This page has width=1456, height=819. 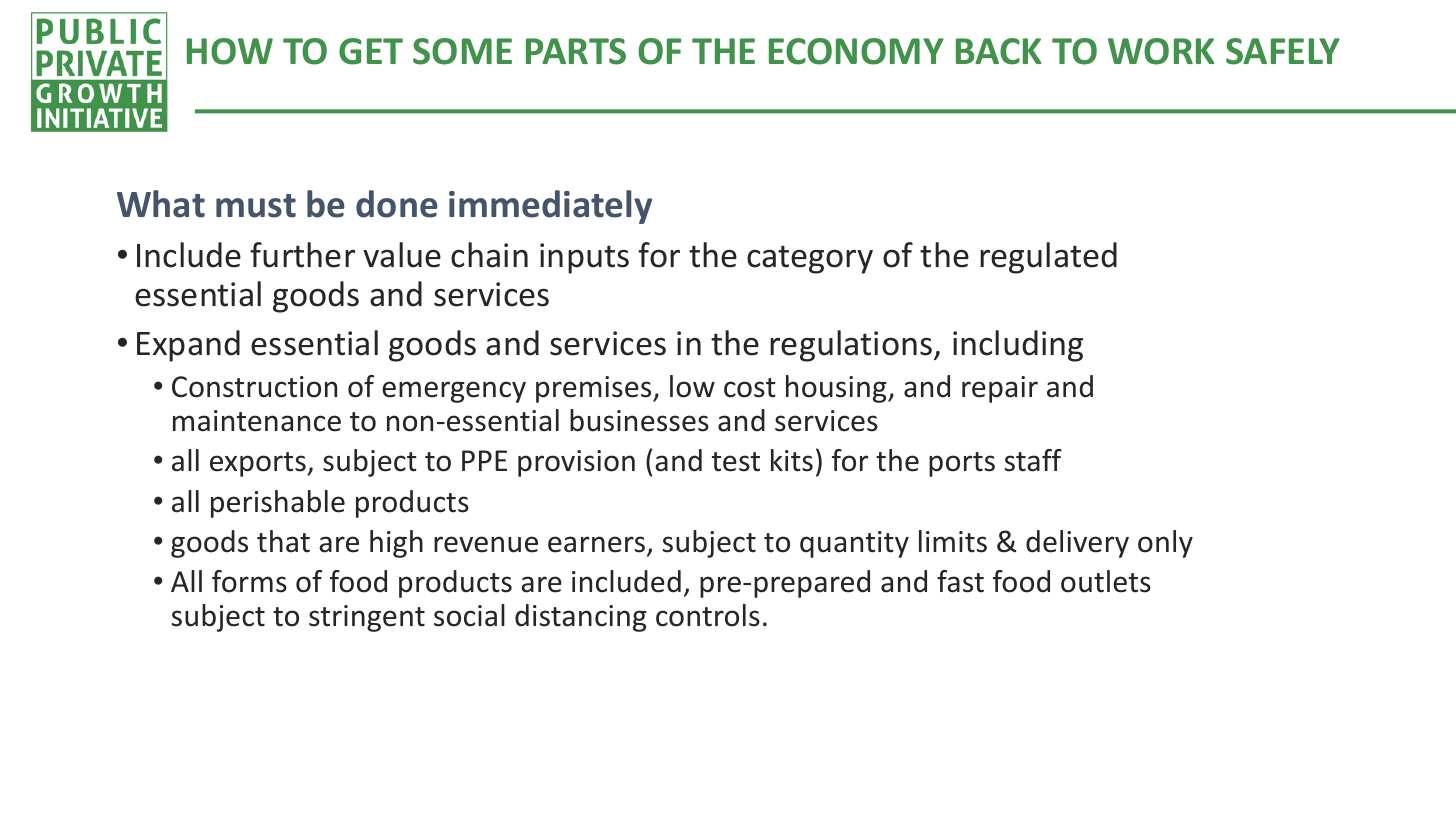 What do you see at coordinates (1033, 460) in the page?
I see `staff` at bounding box center [1033, 460].
